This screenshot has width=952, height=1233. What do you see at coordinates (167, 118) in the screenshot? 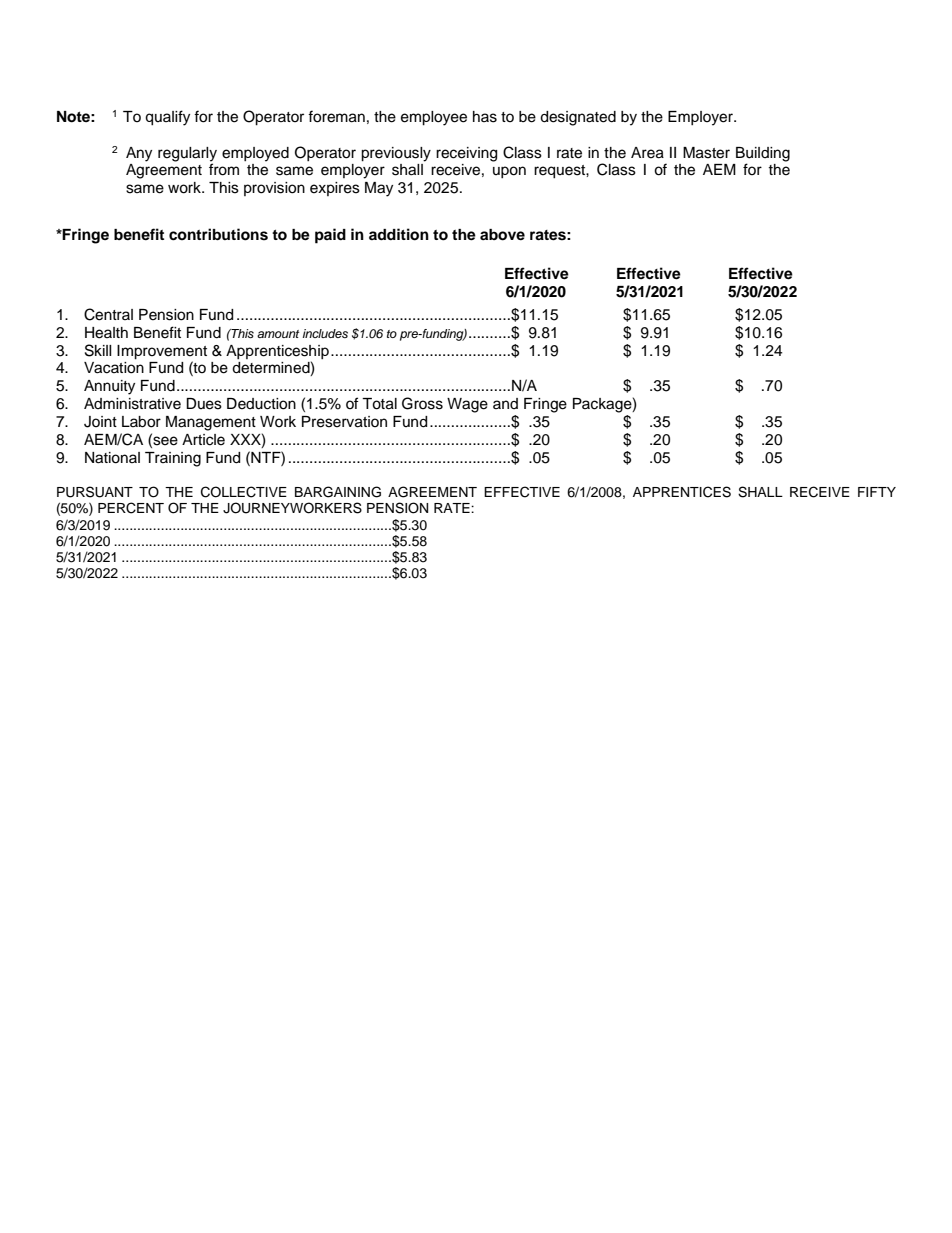
I see `qualify` at bounding box center [167, 118].
